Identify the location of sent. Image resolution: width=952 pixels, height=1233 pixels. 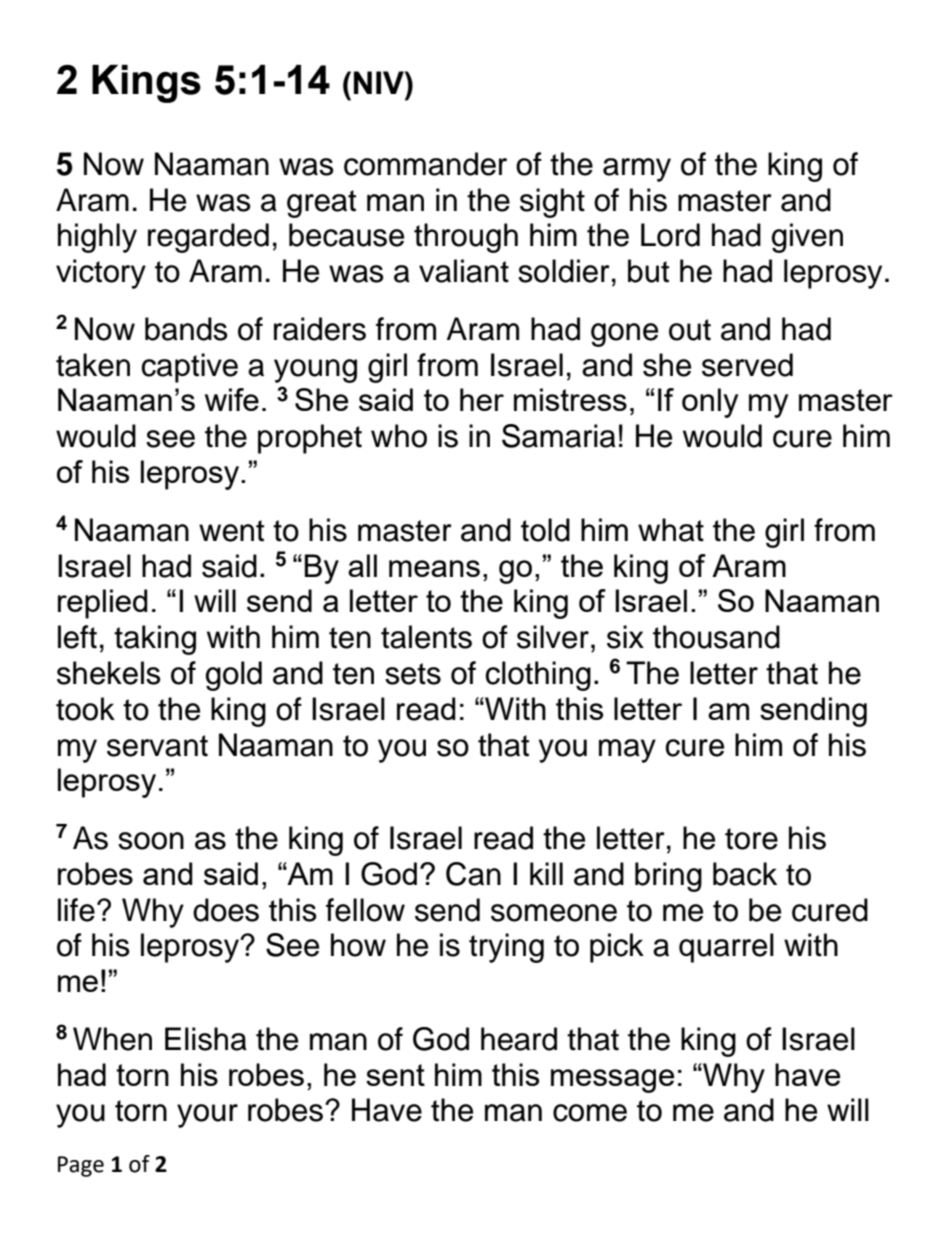
(395, 1075).
